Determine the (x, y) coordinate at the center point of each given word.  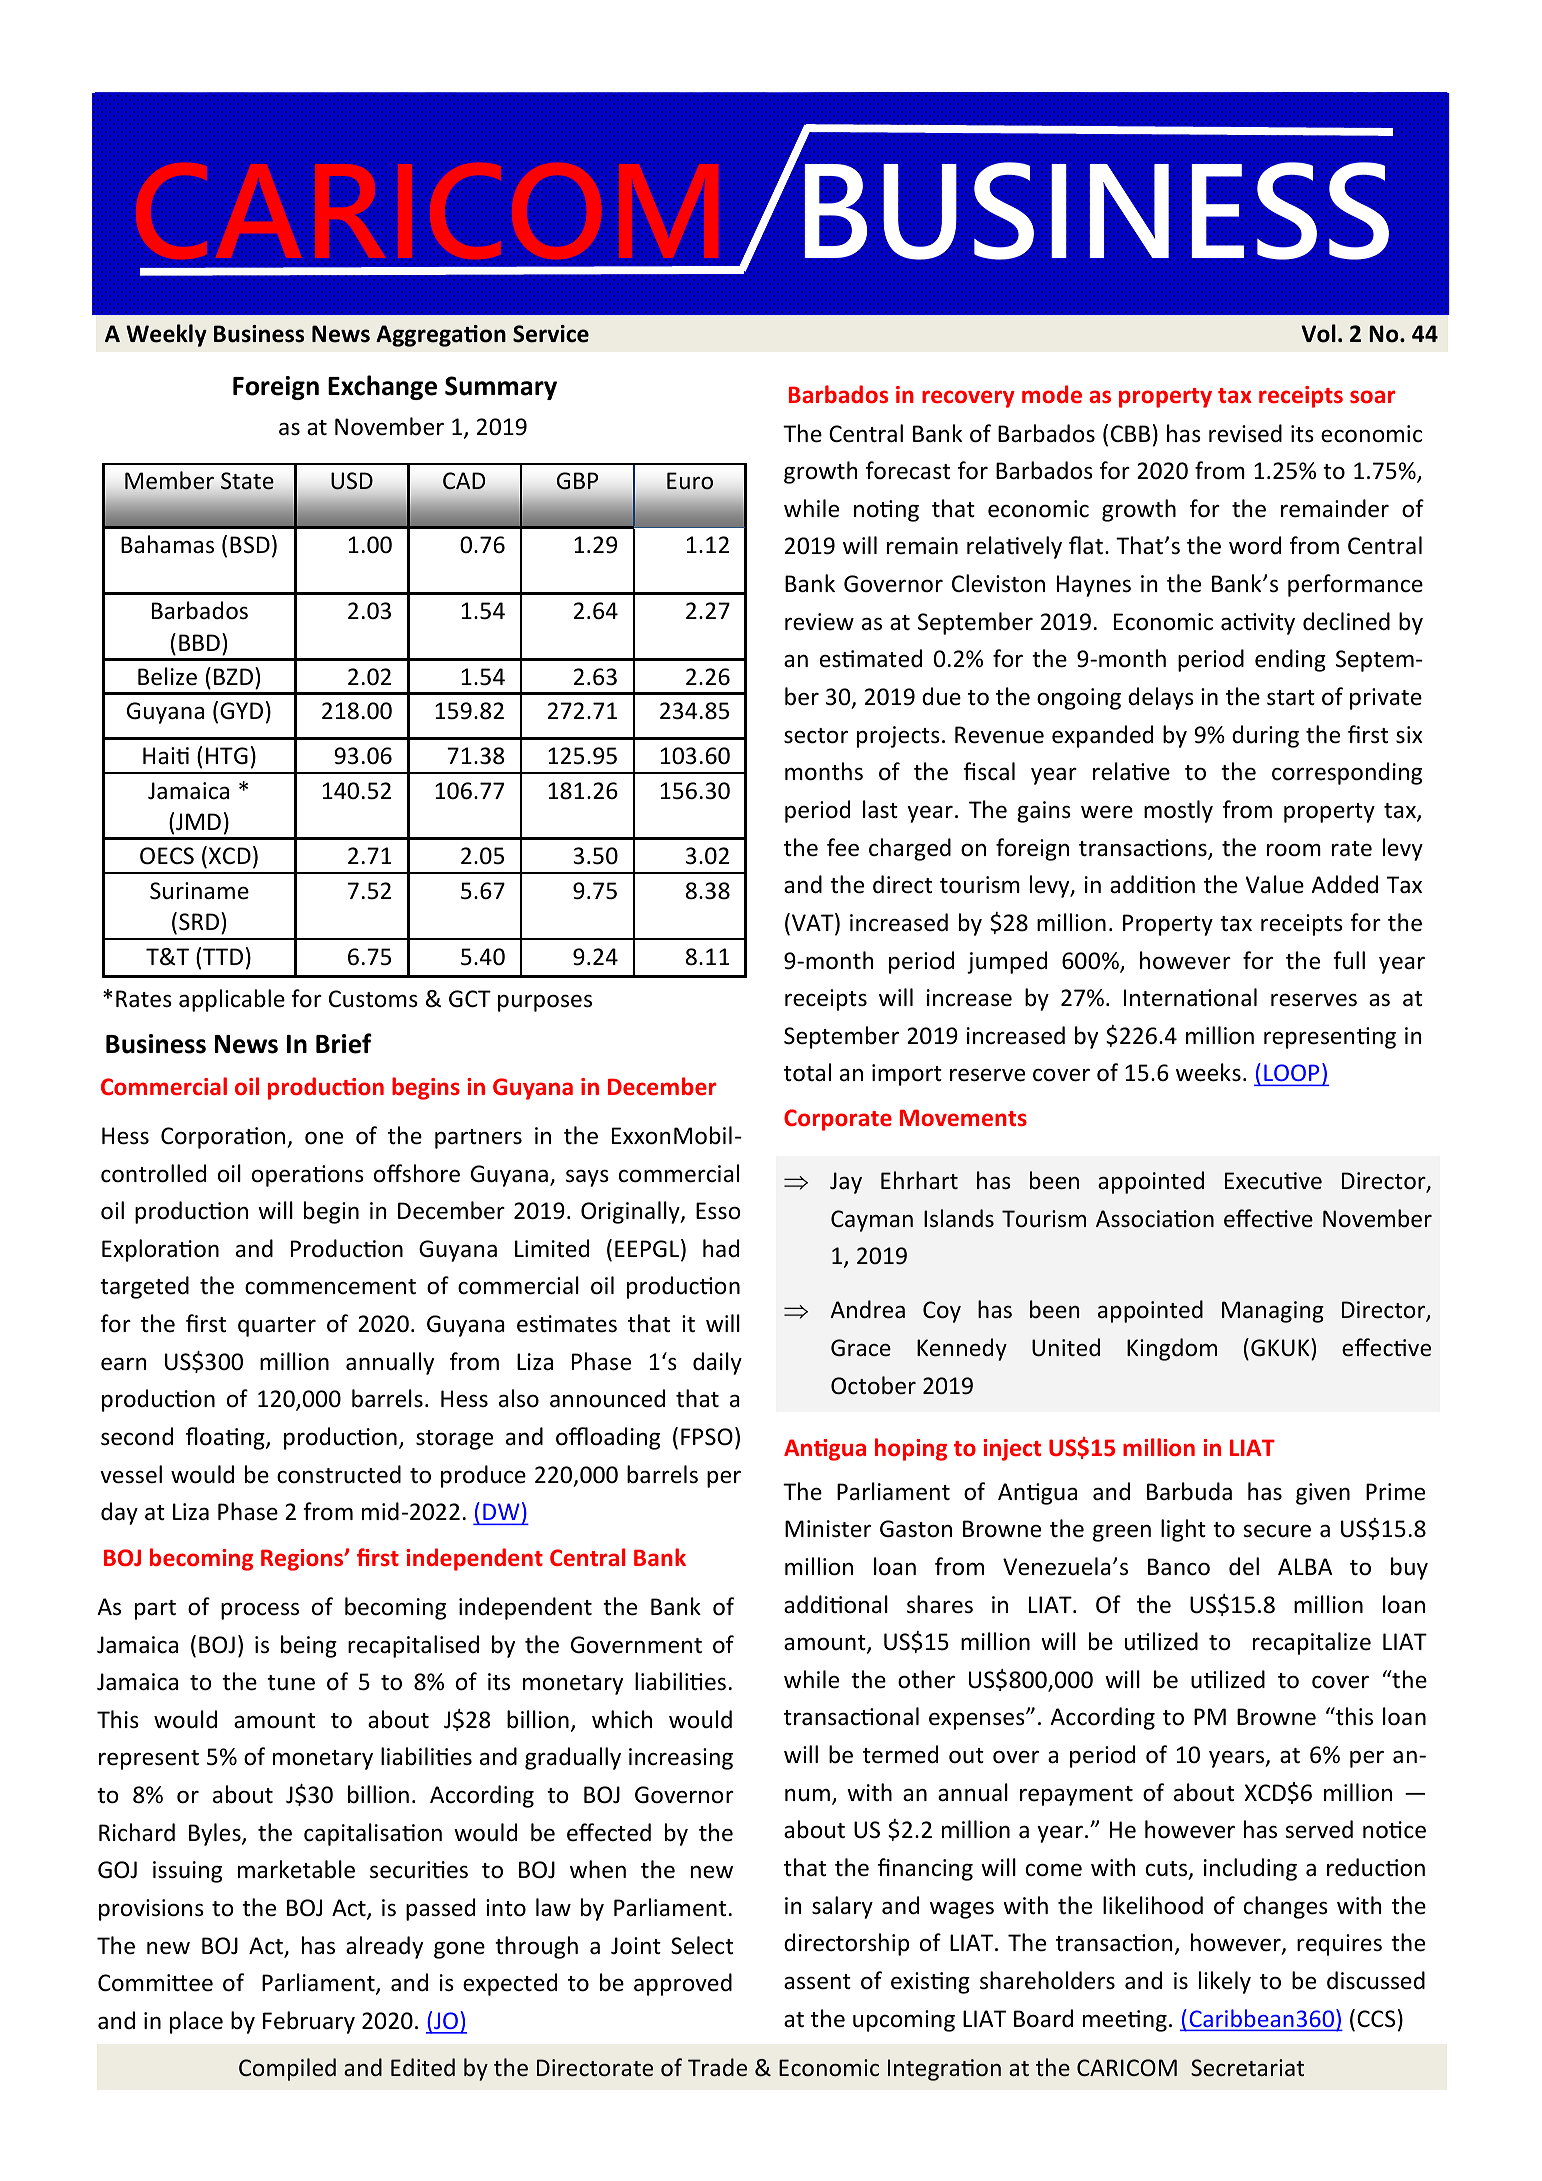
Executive (1273, 1181)
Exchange (382, 387)
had (721, 1248)
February (309, 2022)
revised (1245, 433)
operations (308, 1176)
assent (817, 1982)
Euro (690, 481)
